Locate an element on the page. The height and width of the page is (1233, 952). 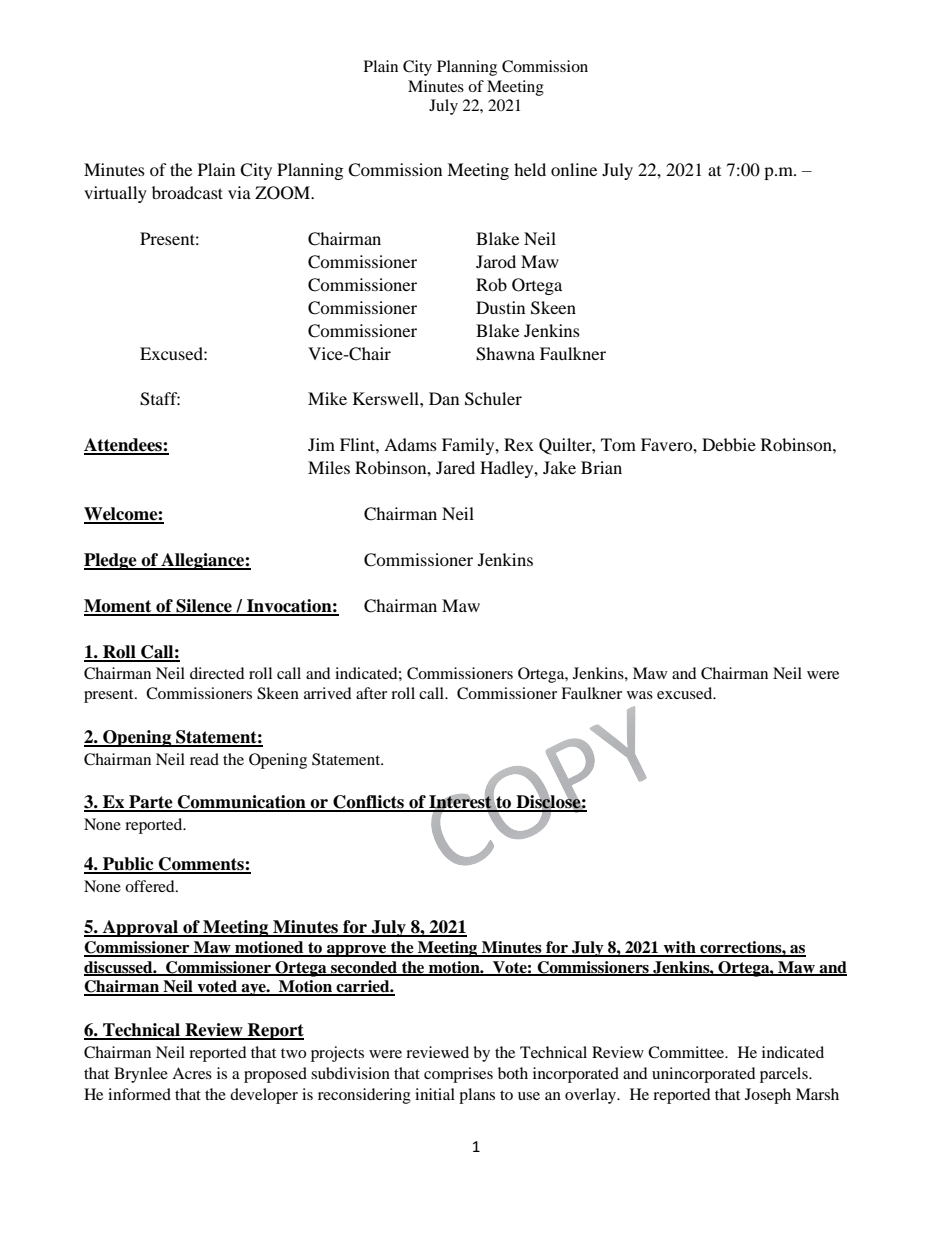
held is located at coordinates (530, 169).
